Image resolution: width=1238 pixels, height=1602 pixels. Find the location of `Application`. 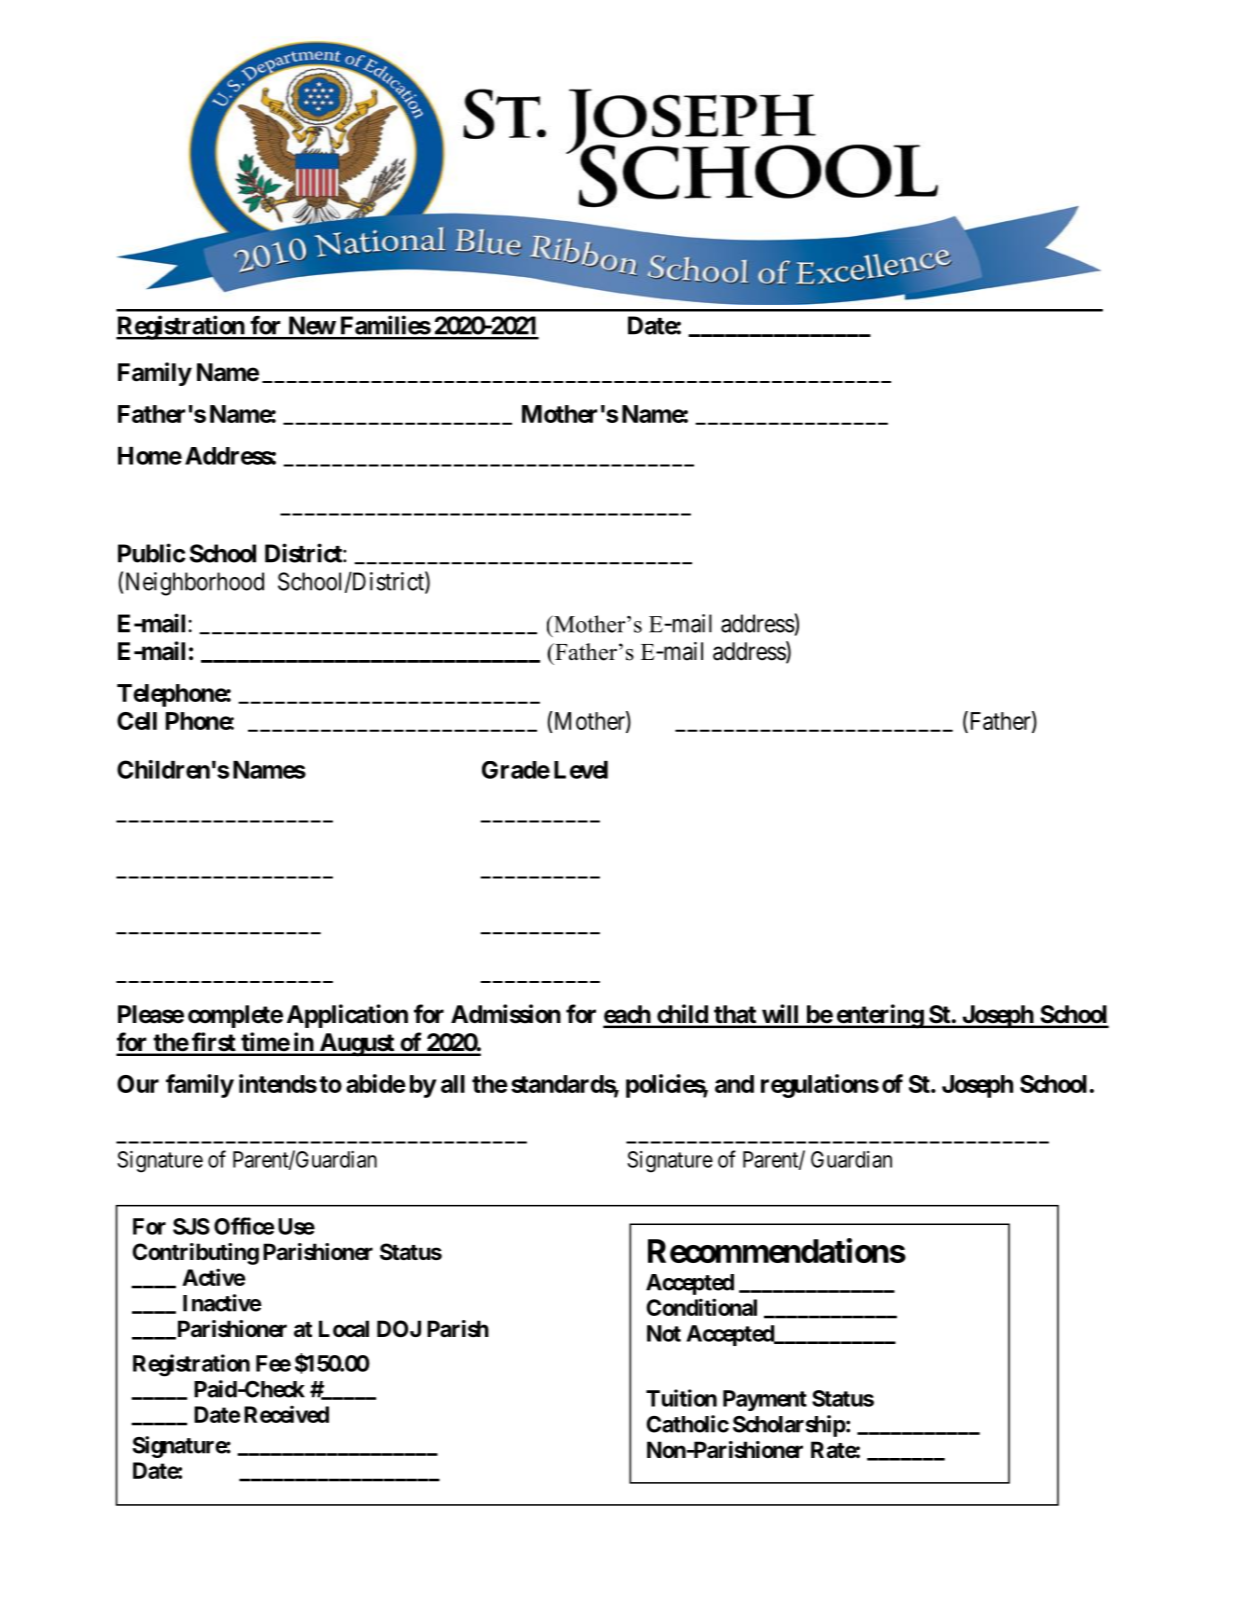

Application is located at coordinates (347, 1016).
